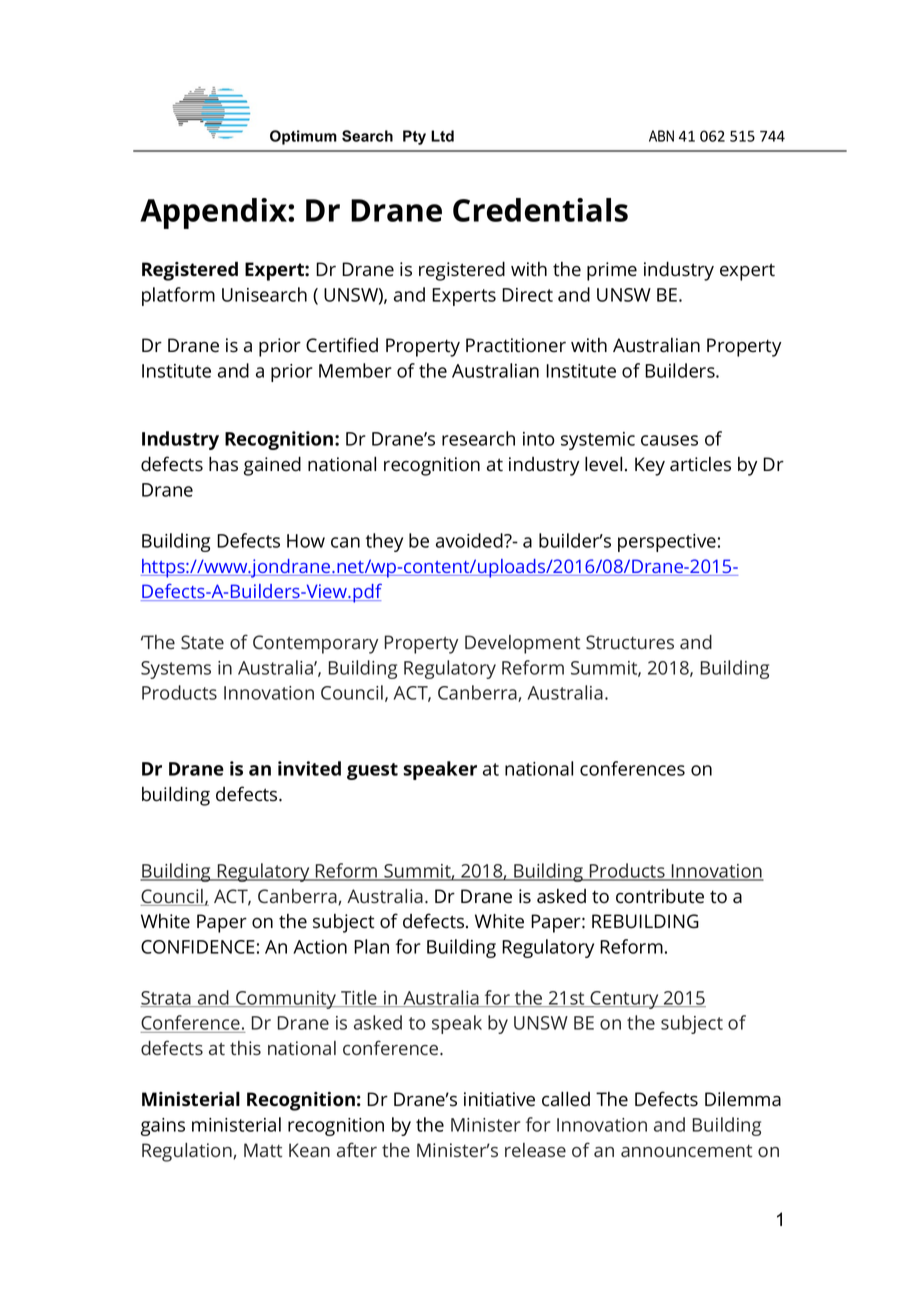 This page has width=924, height=1308. What do you see at coordinates (661, 136) in the page?
I see `ABN` at bounding box center [661, 136].
